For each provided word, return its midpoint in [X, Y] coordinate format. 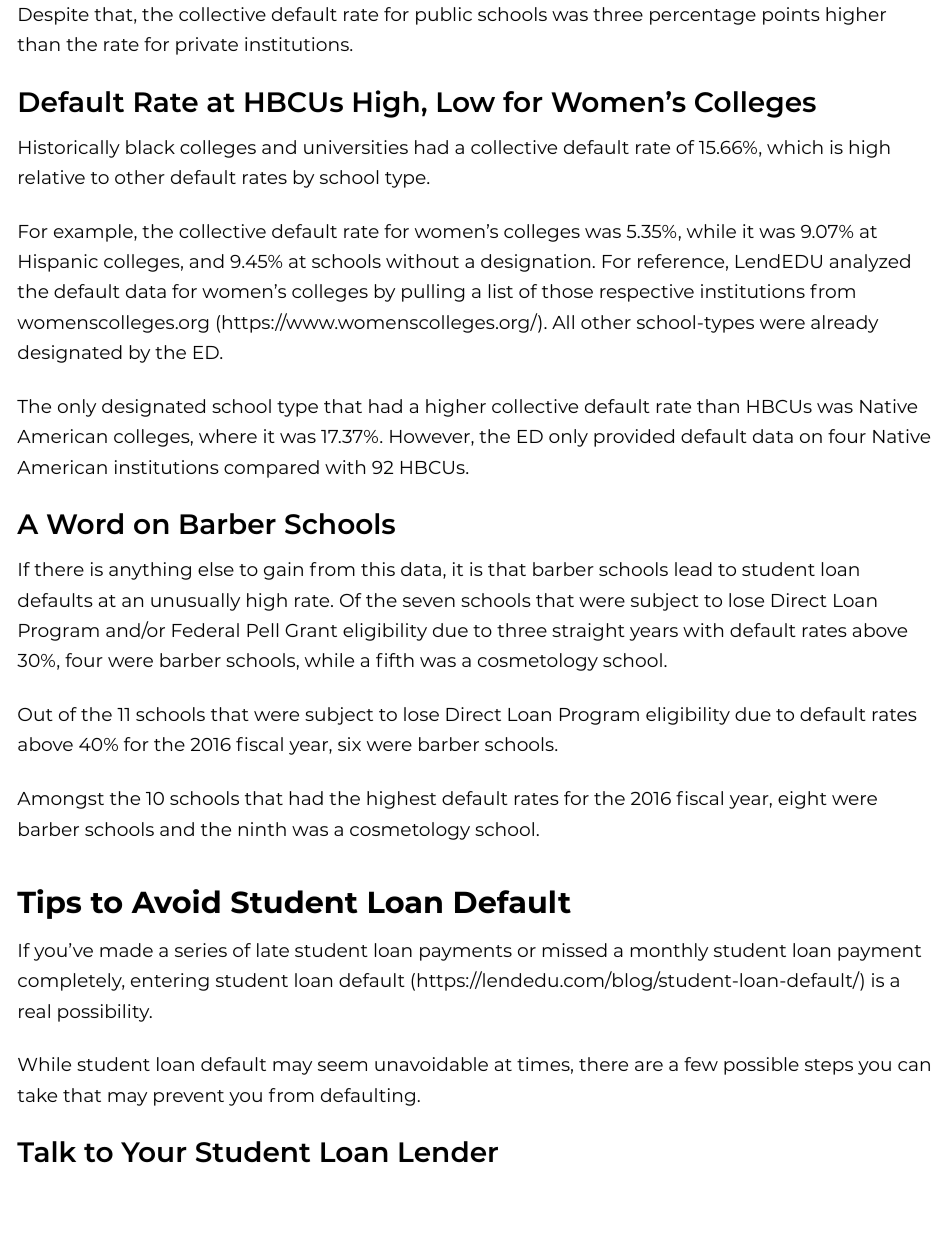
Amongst [60, 800]
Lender [448, 1151]
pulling [433, 293]
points [791, 16]
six [349, 744]
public [444, 16]
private [207, 46]
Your [154, 1152]
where [228, 436]
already [844, 324]
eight [802, 800]
